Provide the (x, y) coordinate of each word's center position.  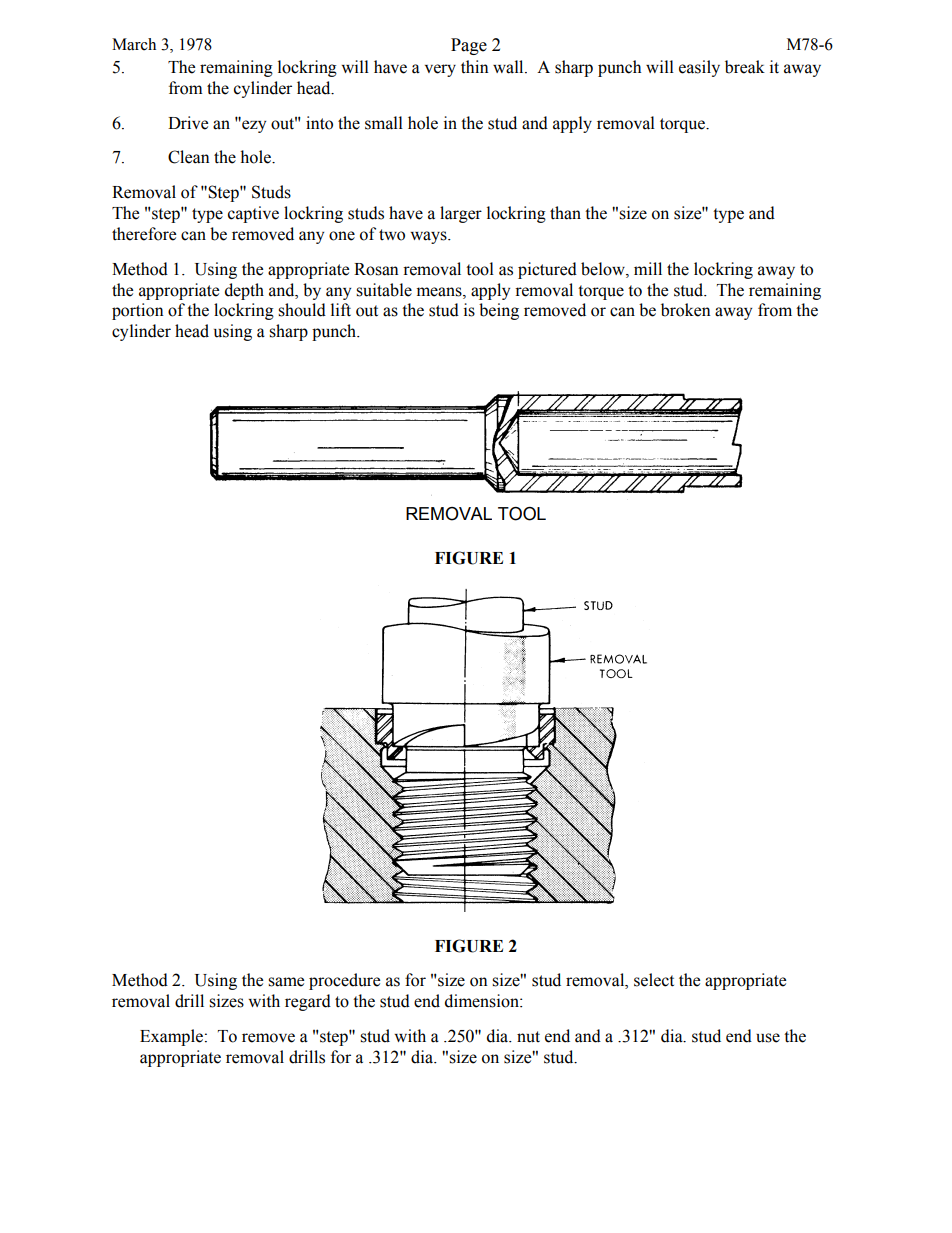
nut (528, 1037)
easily (699, 68)
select (654, 980)
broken (686, 310)
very (440, 70)
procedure (344, 981)
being (499, 311)
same (286, 982)
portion (138, 311)
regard (308, 1002)
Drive (188, 123)
